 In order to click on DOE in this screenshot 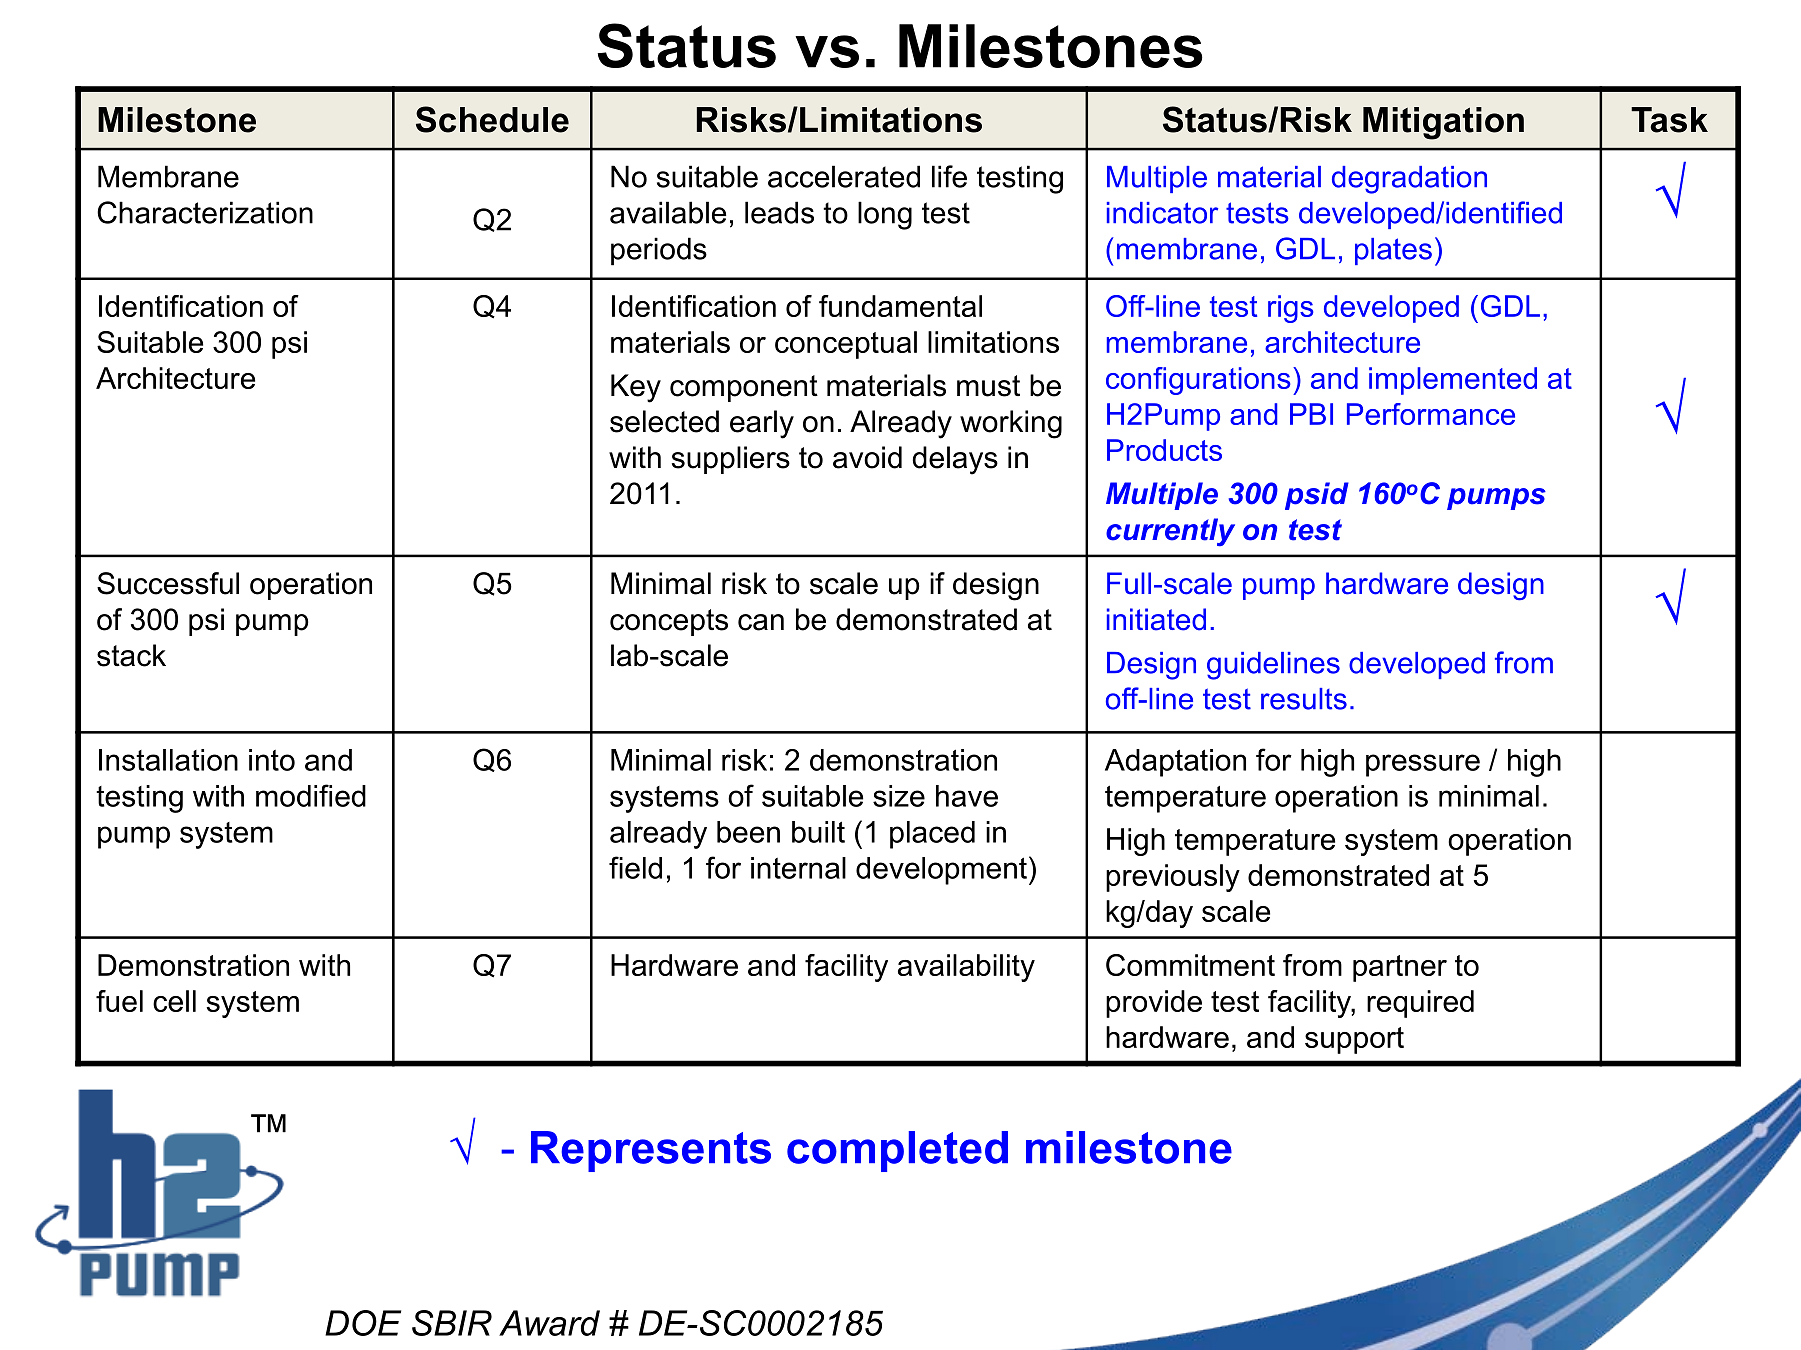, I will do `click(363, 1323)`.
